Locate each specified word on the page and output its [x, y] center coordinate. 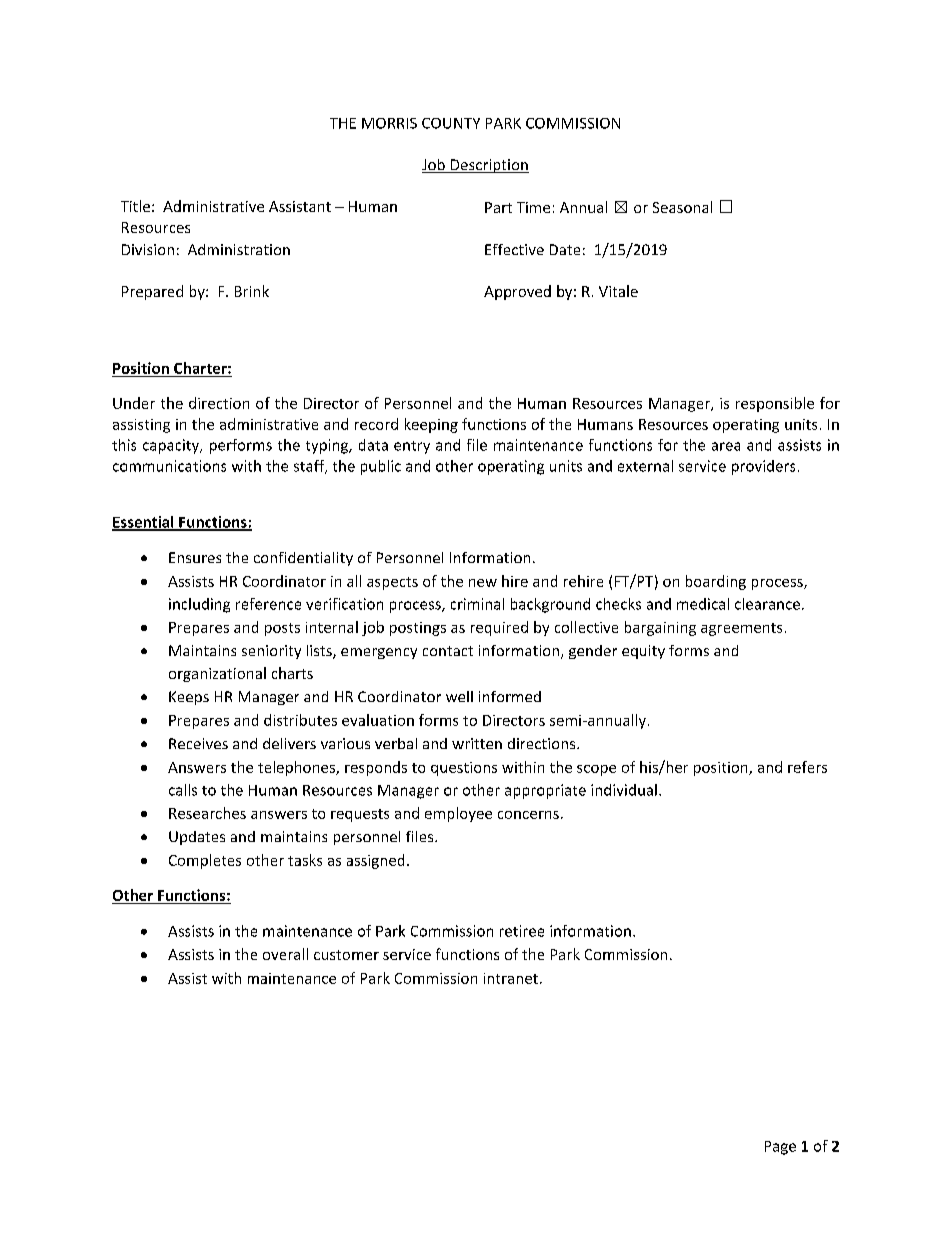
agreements [741, 629]
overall [285, 954]
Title [135, 206]
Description [488, 166]
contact [448, 651]
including [199, 605]
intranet [511, 978]
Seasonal [682, 207]
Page [780, 1148]
